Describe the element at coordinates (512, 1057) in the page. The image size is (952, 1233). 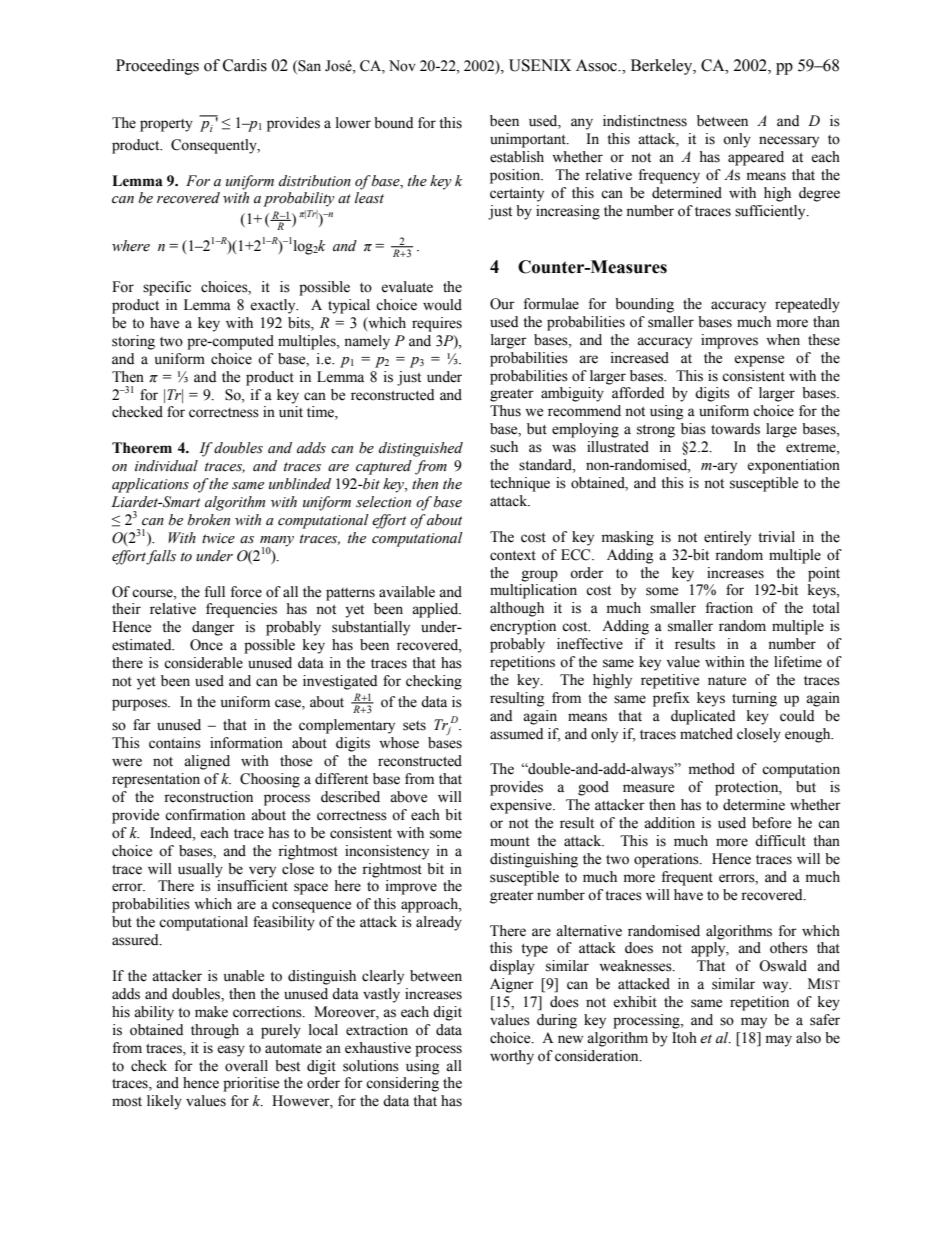
I see `worthy` at that location.
